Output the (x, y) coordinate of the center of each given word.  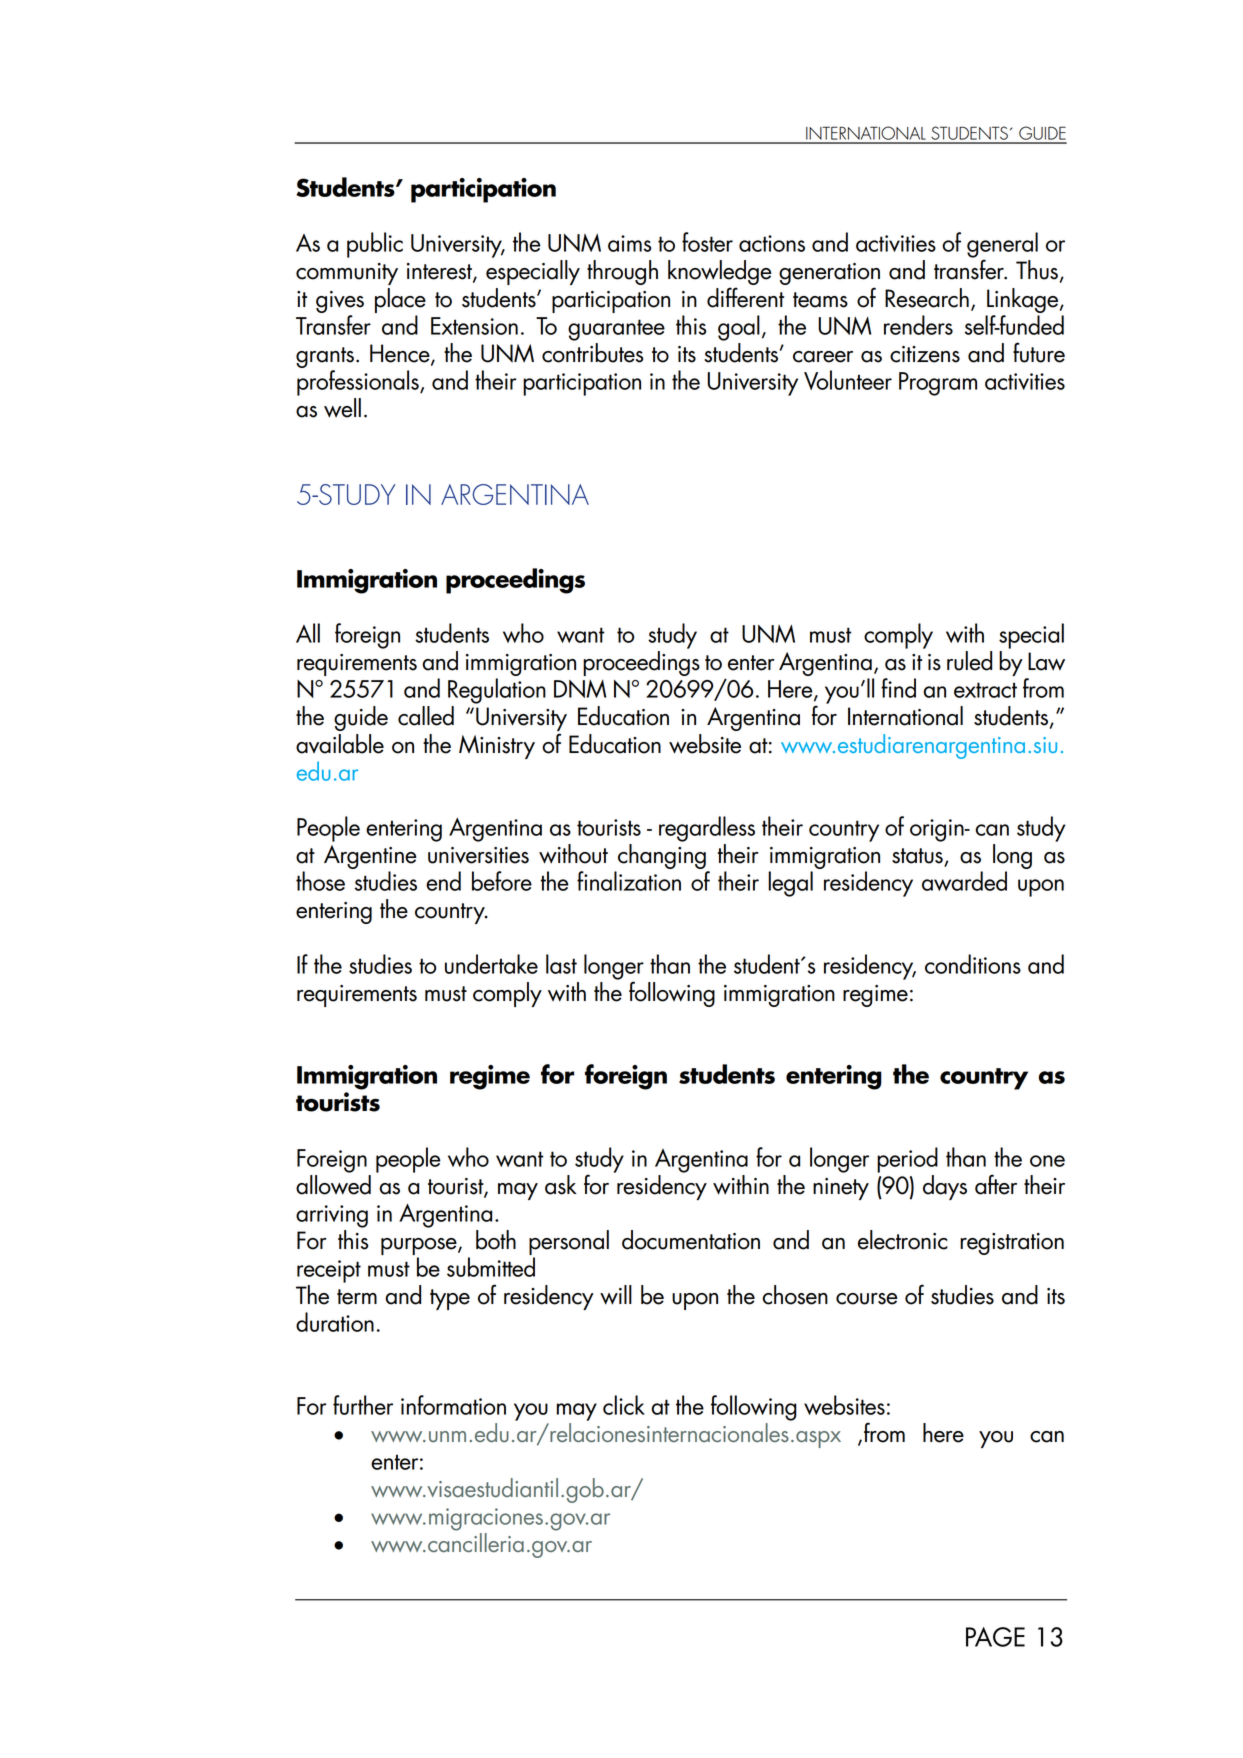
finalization (629, 881)
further (363, 1405)
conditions (973, 964)
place (400, 300)
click (624, 1405)
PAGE (995, 1637)
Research (927, 298)
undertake (491, 964)
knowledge (720, 274)
